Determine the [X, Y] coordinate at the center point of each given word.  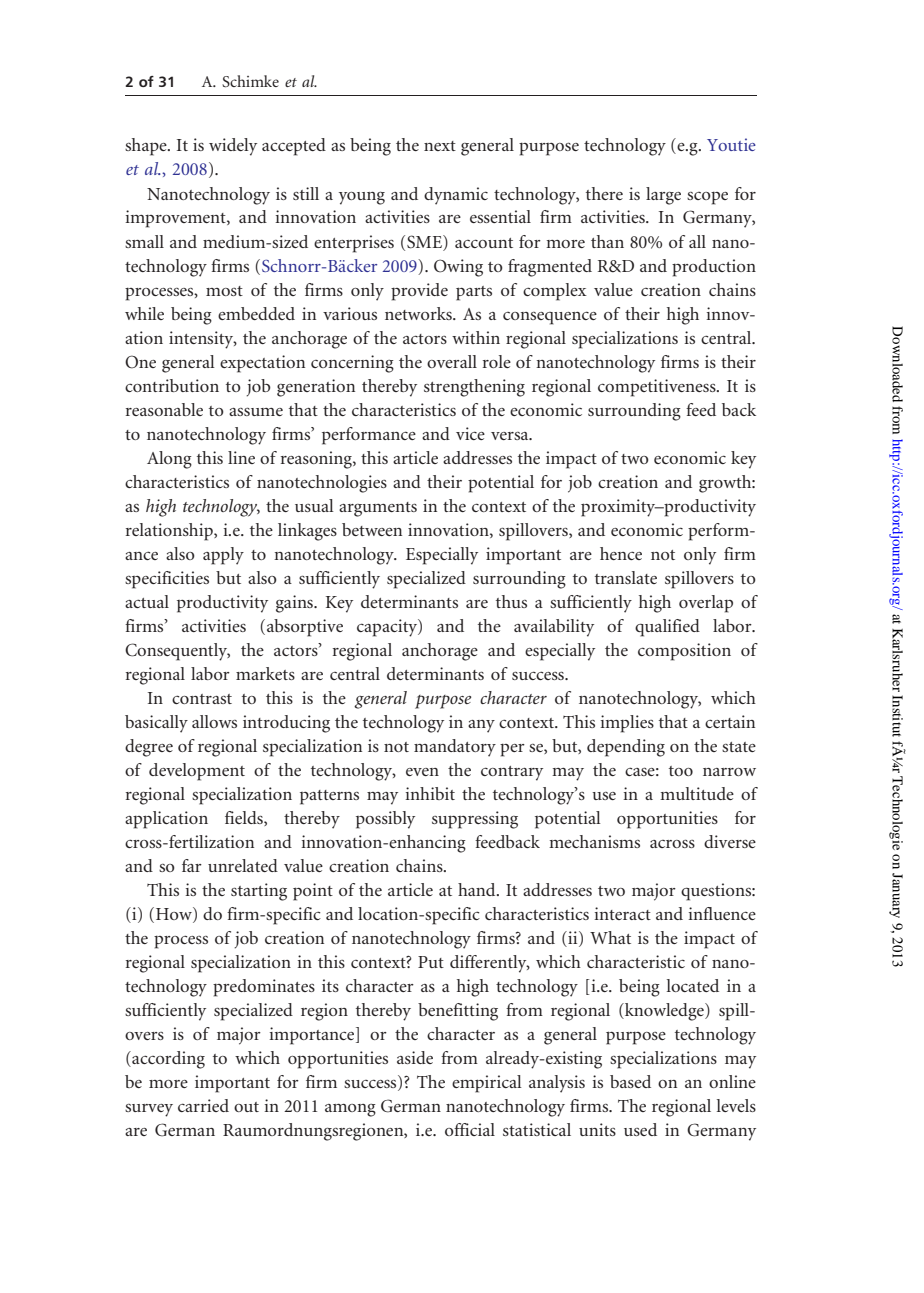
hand [478, 889]
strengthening [474, 388]
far [192, 865]
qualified [667, 628]
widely [233, 147]
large [663, 196]
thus [511, 601]
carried [203, 1105]
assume [256, 412]
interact [622, 913]
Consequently [177, 652]
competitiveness [658, 388]
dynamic [456, 196]
